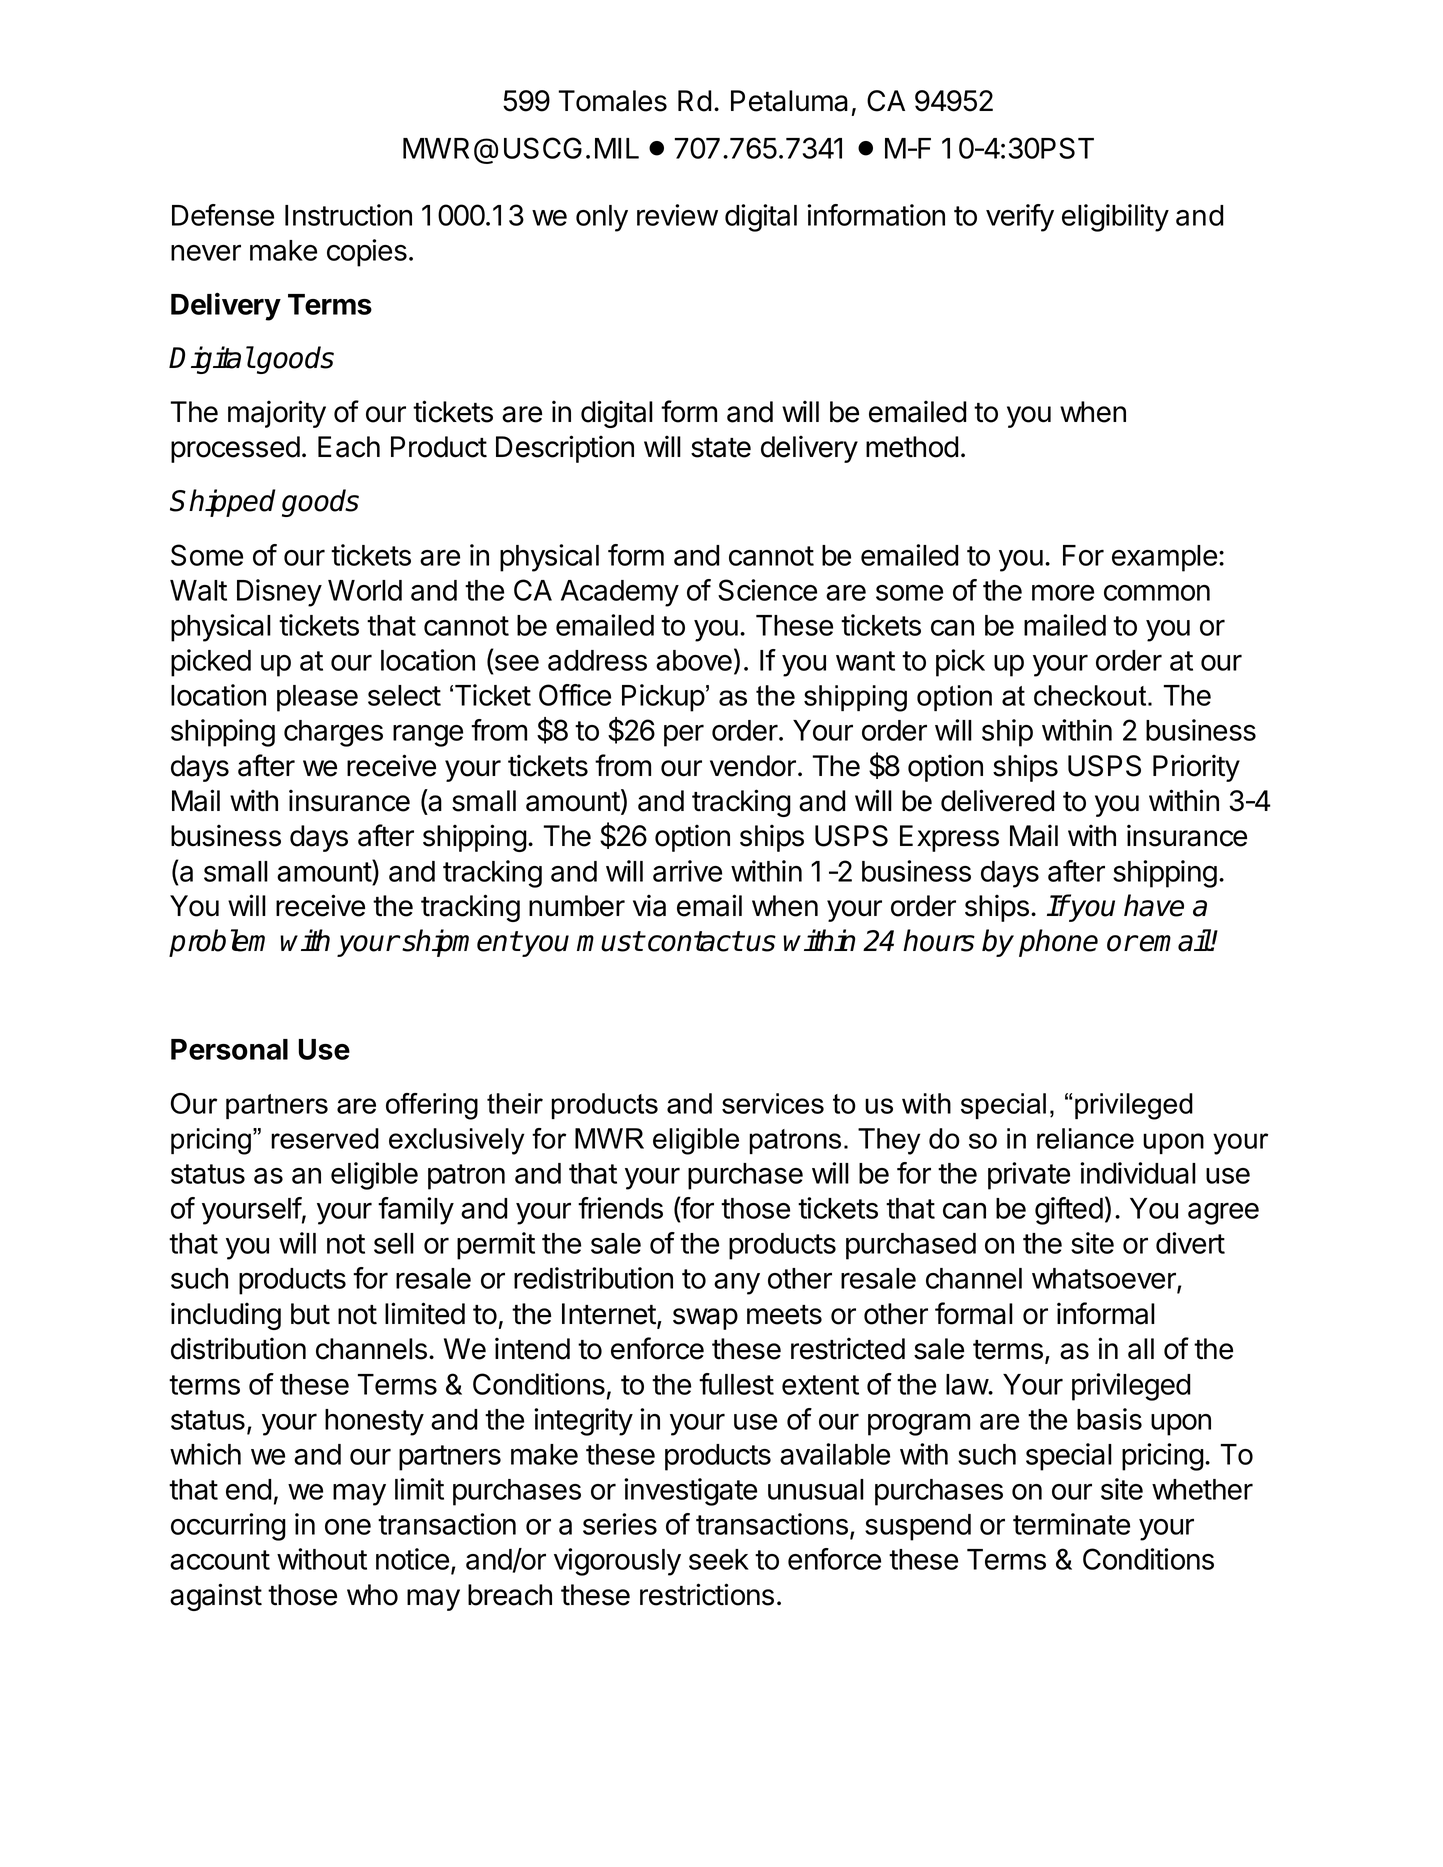 This document has height=1867, width=1443. What do you see at coordinates (789, 101) in the document?
I see `Petaluma` at bounding box center [789, 101].
